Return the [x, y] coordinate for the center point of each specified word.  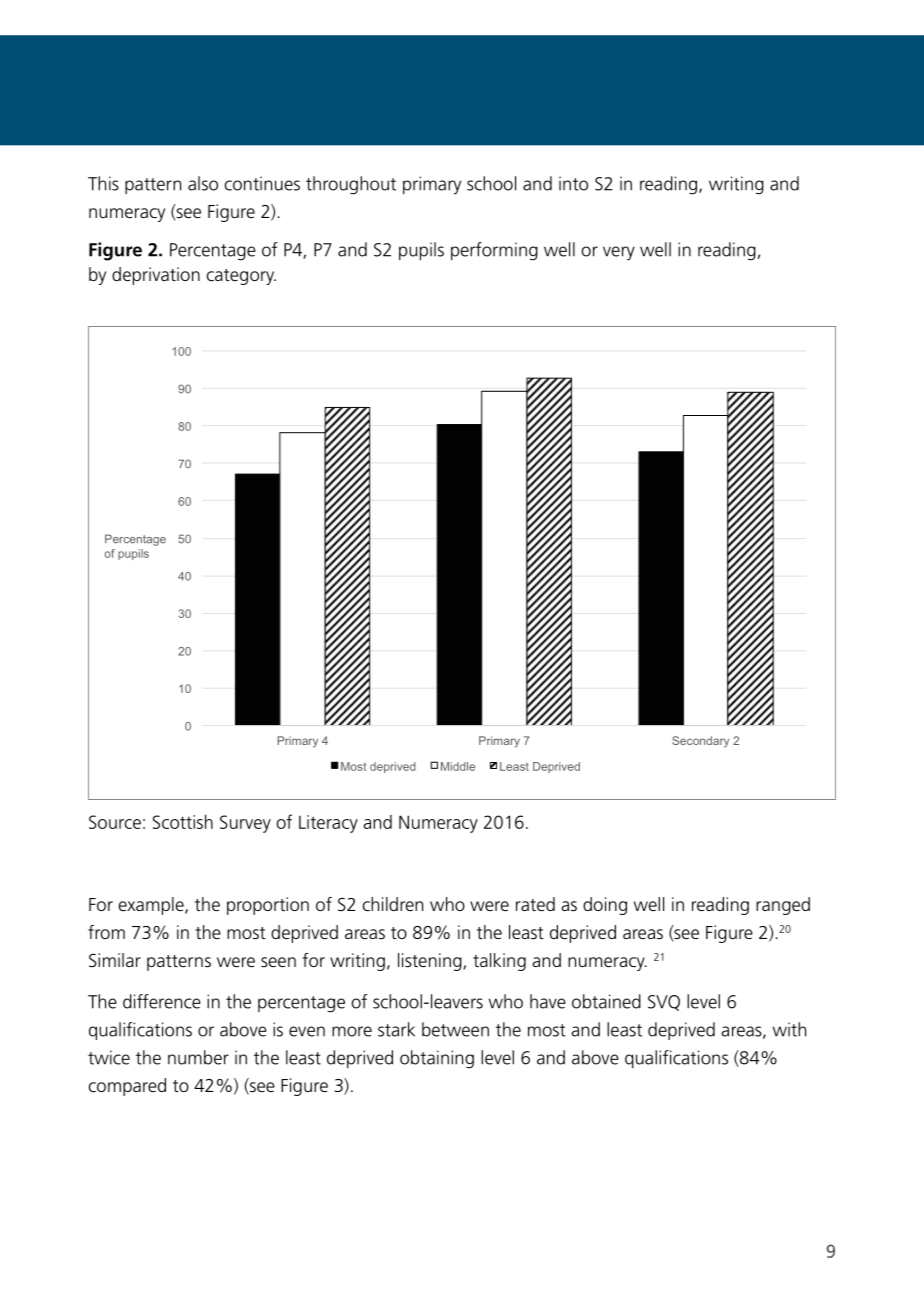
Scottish [183, 821]
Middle [458, 766]
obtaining [437, 1059]
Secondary [700, 742]
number [198, 1057]
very [619, 253]
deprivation [156, 276]
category [241, 277]
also [203, 183]
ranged [783, 906]
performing [494, 251]
